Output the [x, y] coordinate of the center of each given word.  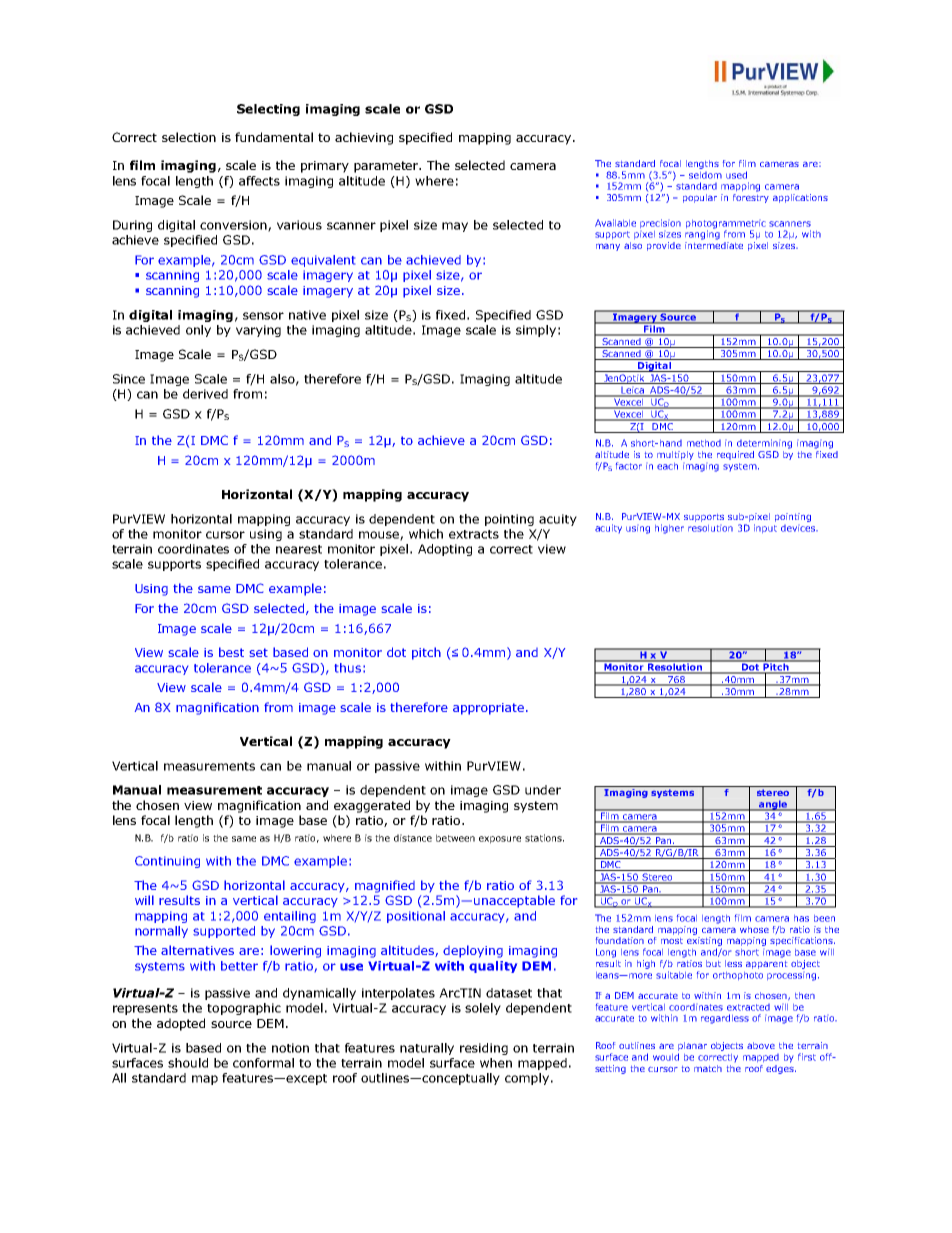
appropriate [488, 709]
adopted [181, 1024]
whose [754, 929]
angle [773, 805]
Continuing [167, 862]
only [198, 331]
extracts [474, 534]
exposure [500, 840]
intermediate [714, 245]
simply [536, 331]
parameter [387, 167]
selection [189, 137]
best [231, 652]
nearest [299, 549]
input [765, 528]
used [736, 175]
